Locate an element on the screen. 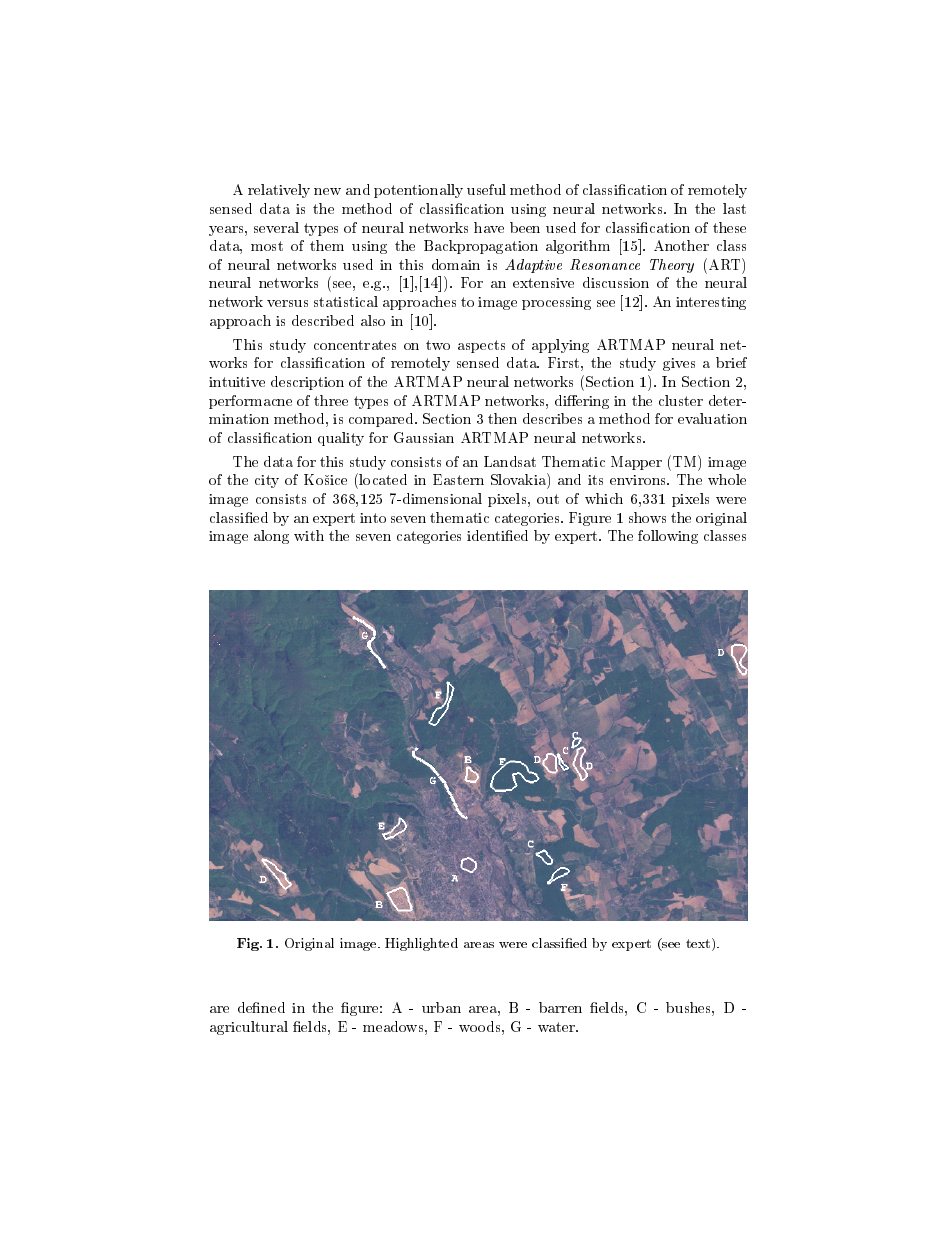 The width and height of the screenshot is (952, 1233). have is located at coordinates (489, 227).
